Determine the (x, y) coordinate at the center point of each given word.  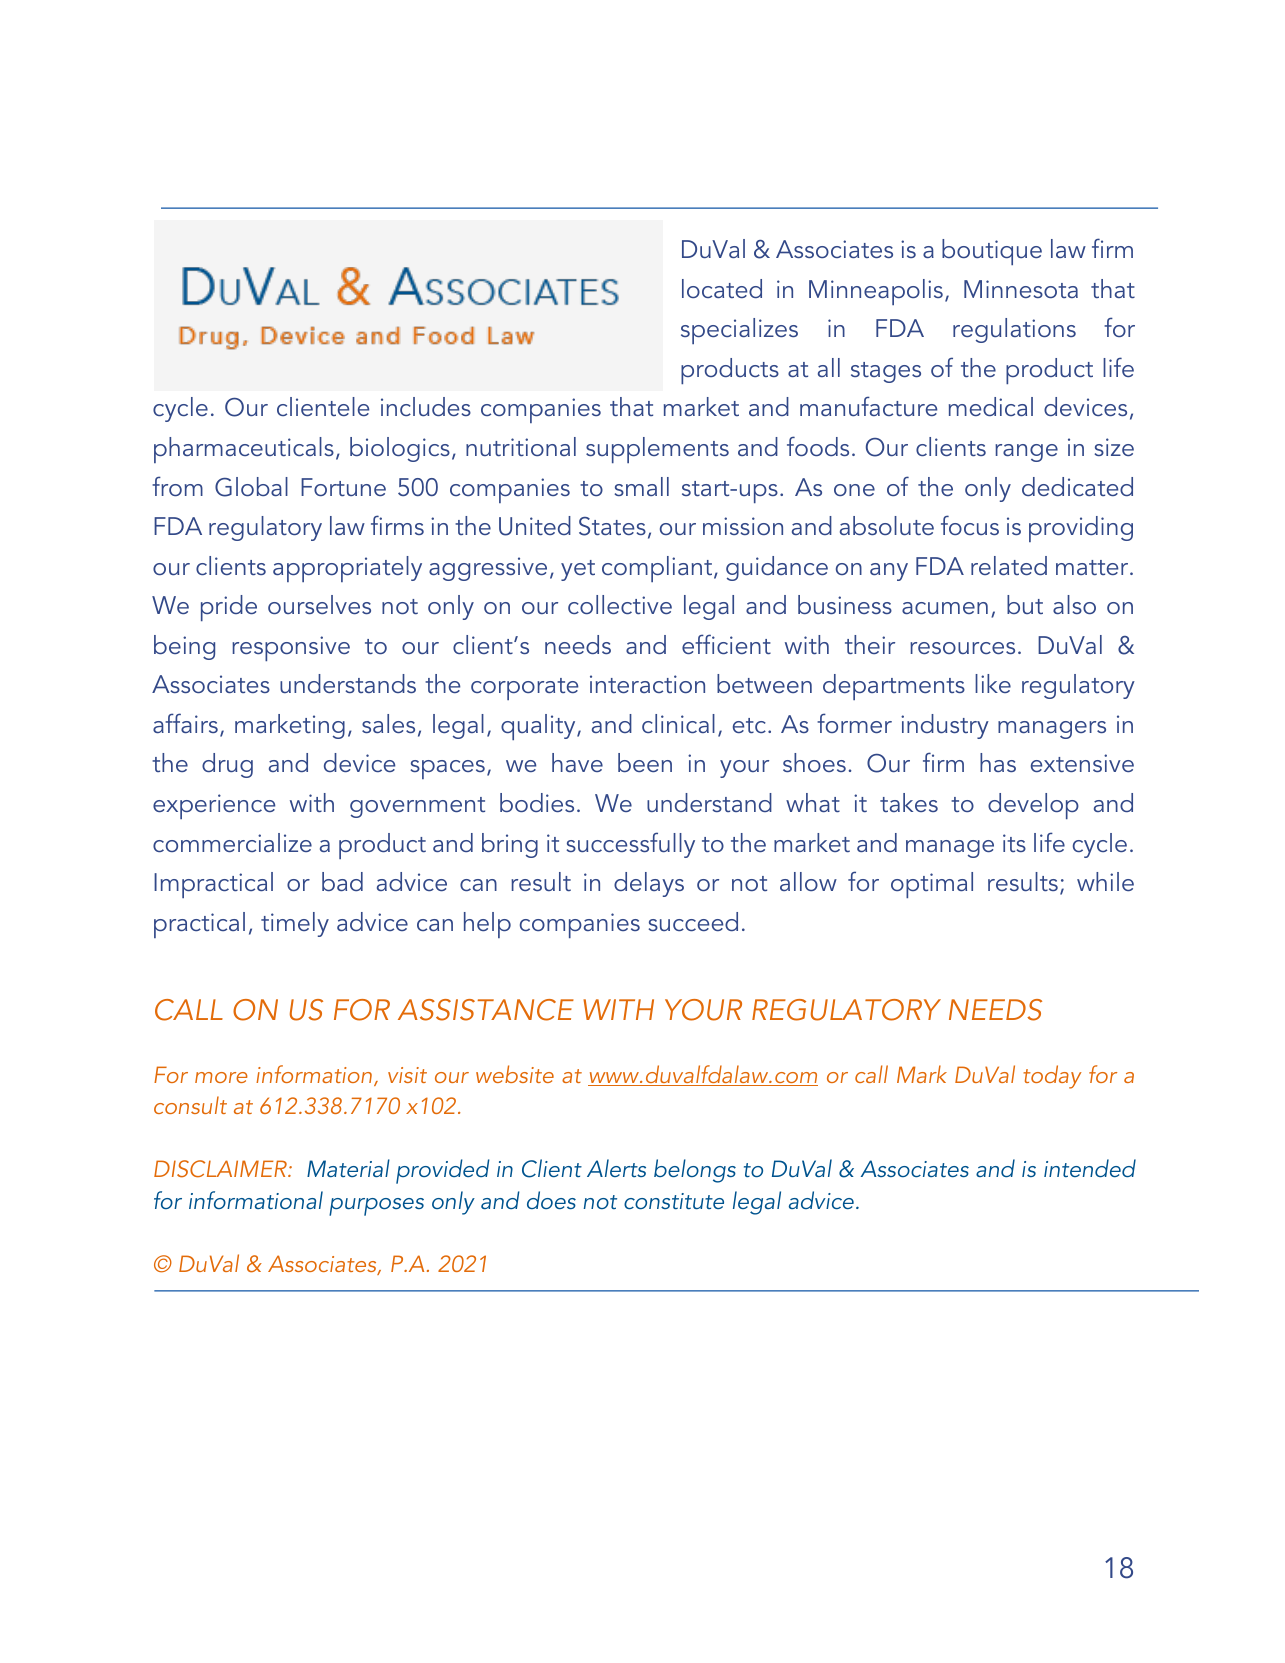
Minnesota (1021, 289)
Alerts (616, 1168)
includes (426, 406)
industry (945, 726)
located (722, 288)
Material (348, 1168)
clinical (678, 723)
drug (227, 765)
